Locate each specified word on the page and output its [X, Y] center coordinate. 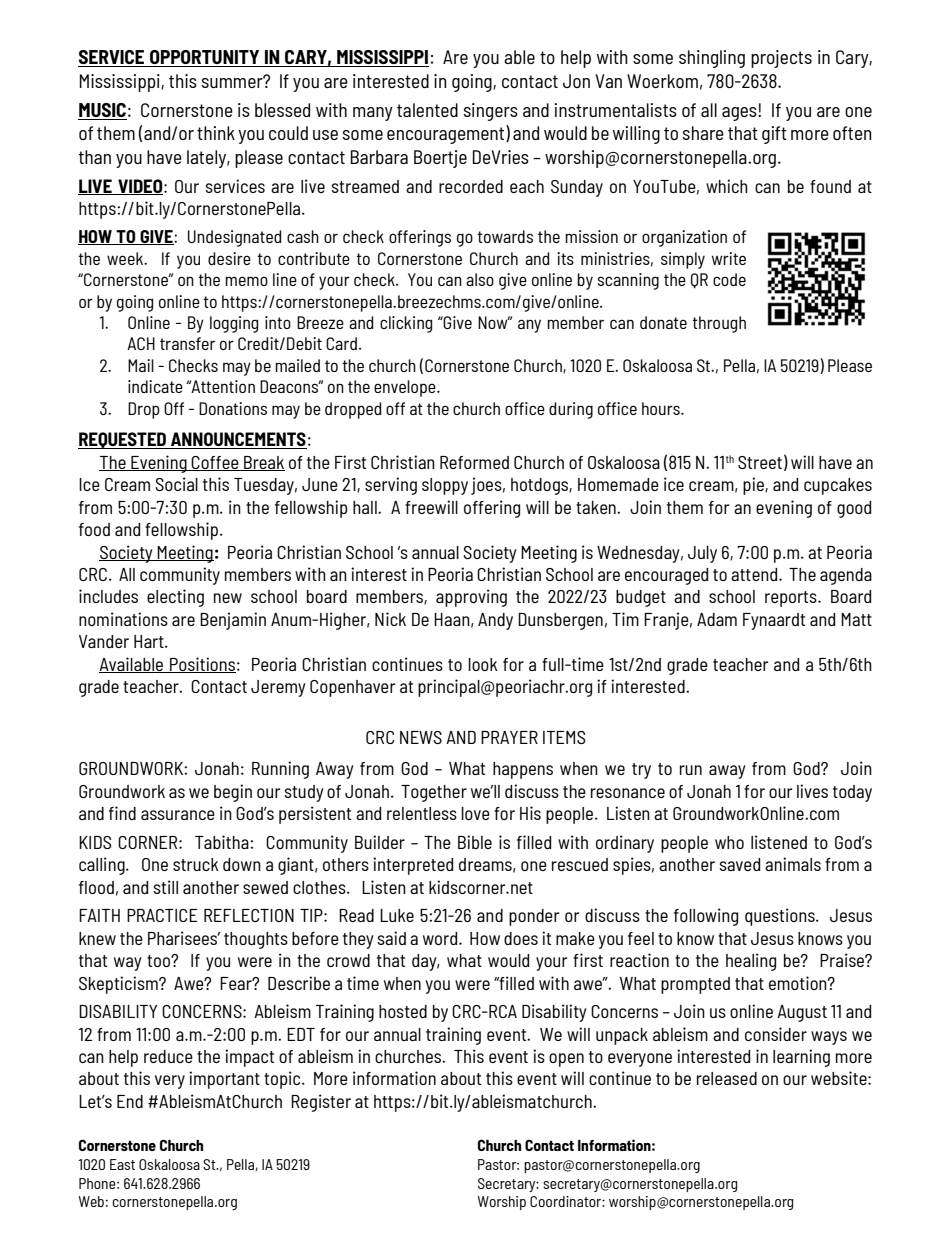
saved [740, 864]
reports [792, 599]
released [727, 1078]
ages [740, 114]
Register [321, 1103]
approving [471, 598]
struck [196, 864]
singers [491, 112]
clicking [406, 324]
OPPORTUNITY [205, 58]
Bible [475, 842]
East [122, 1164]
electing [175, 598]
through [719, 324]
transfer [187, 343]
